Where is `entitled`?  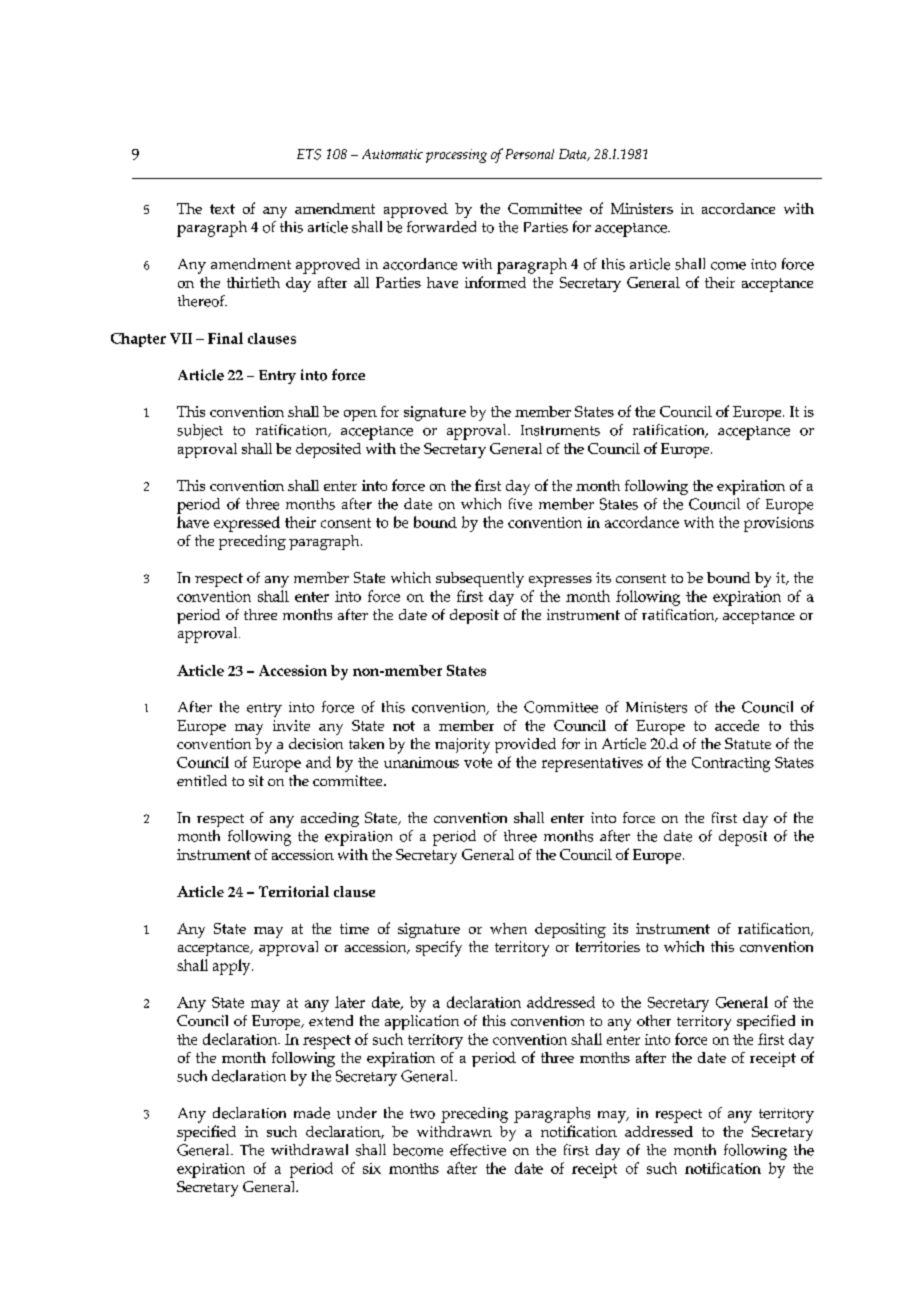 entitled is located at coordinates (202, 780).
